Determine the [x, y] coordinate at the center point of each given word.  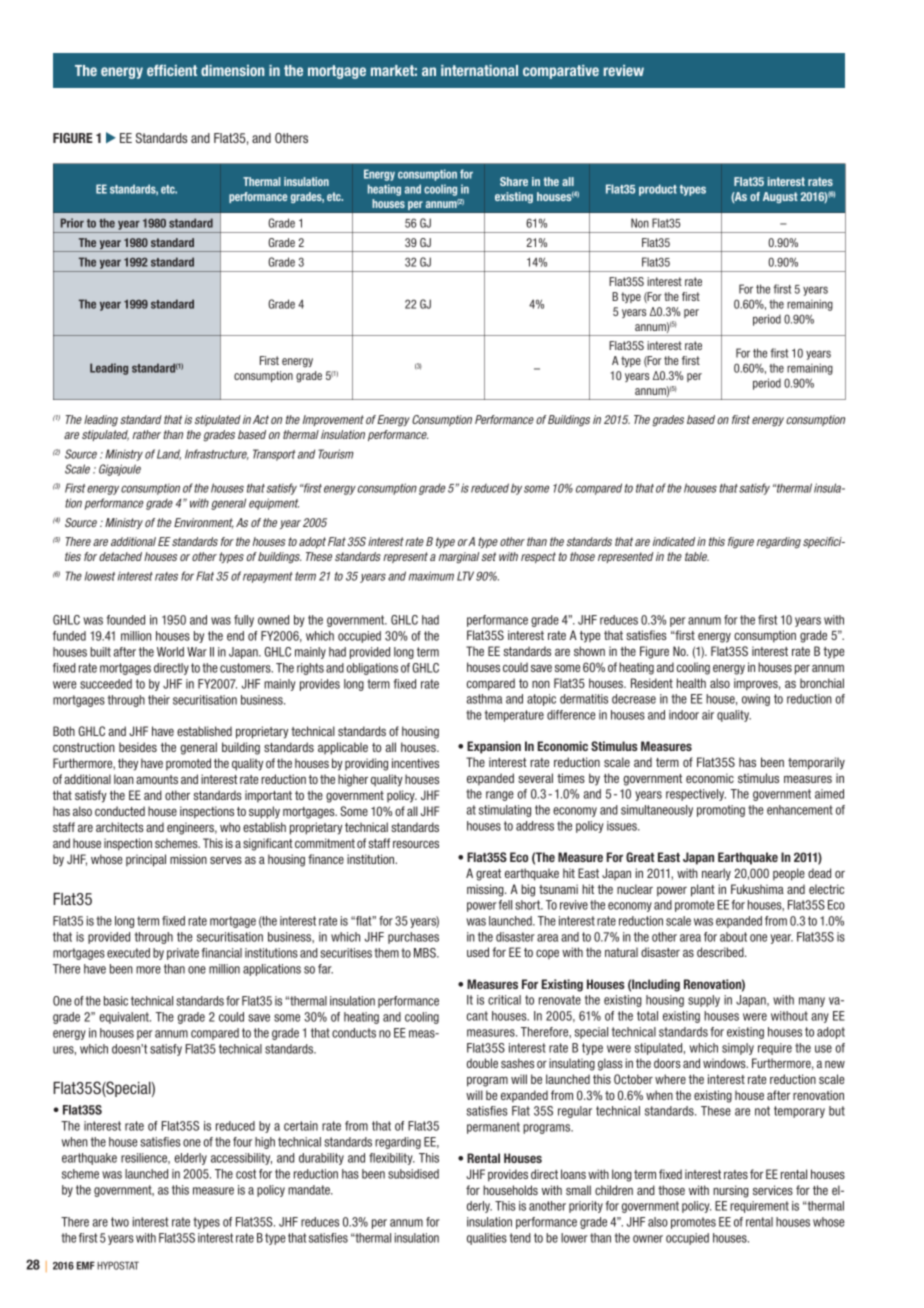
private [183, 954]
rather [147, 434]
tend [520, 1238]
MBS [426, 953]
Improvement [333, 420]
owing [756, 700]
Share [514, 181]
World [170, 652]
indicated [674, 541]
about [733, 937]
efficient [172, 70]
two [120, 1222]
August [780, 197]
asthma [484, 699]
